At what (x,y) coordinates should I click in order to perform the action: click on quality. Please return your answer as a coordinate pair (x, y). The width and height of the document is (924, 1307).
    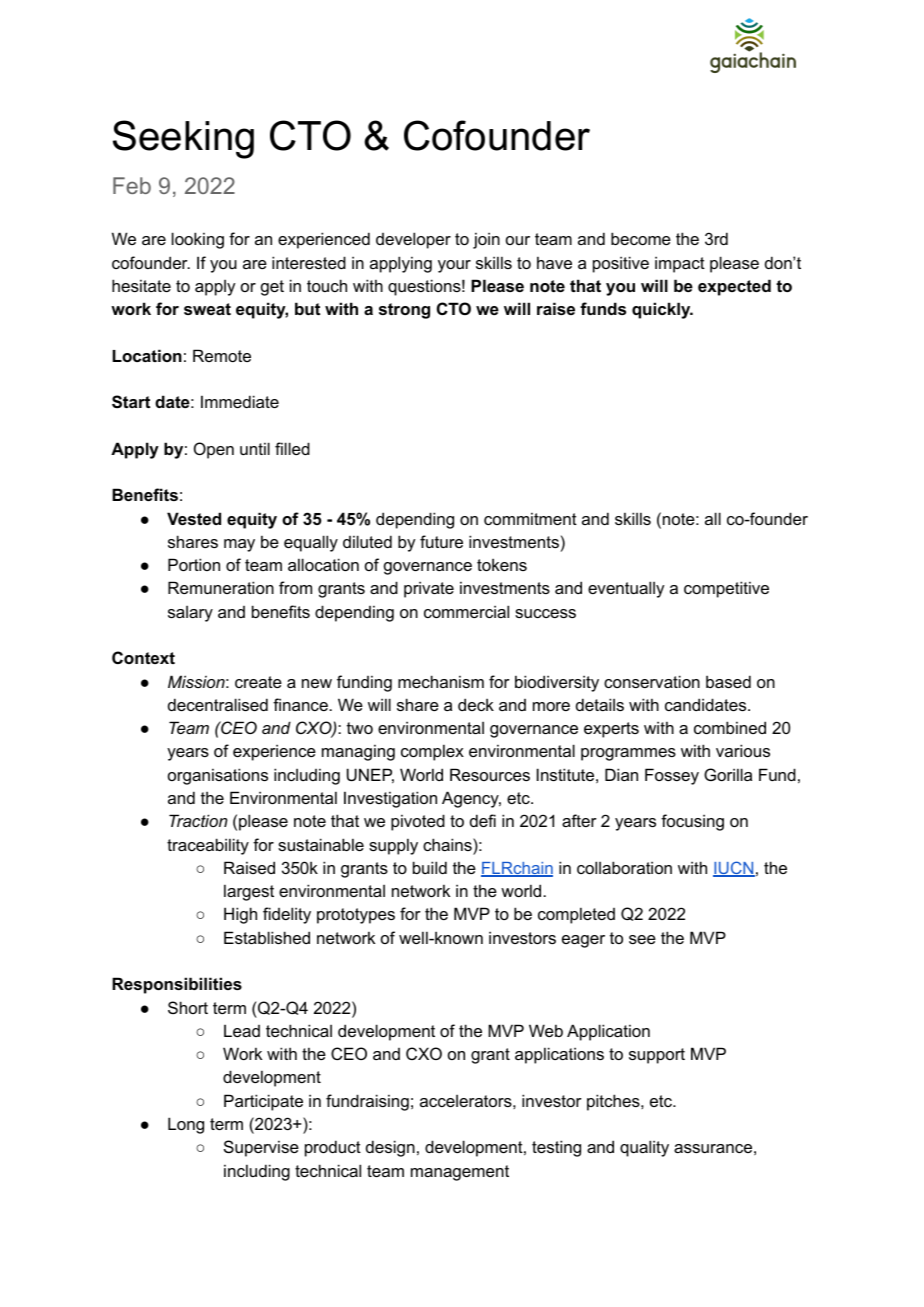
    Looking at the image, I should click on (644, 1148).
